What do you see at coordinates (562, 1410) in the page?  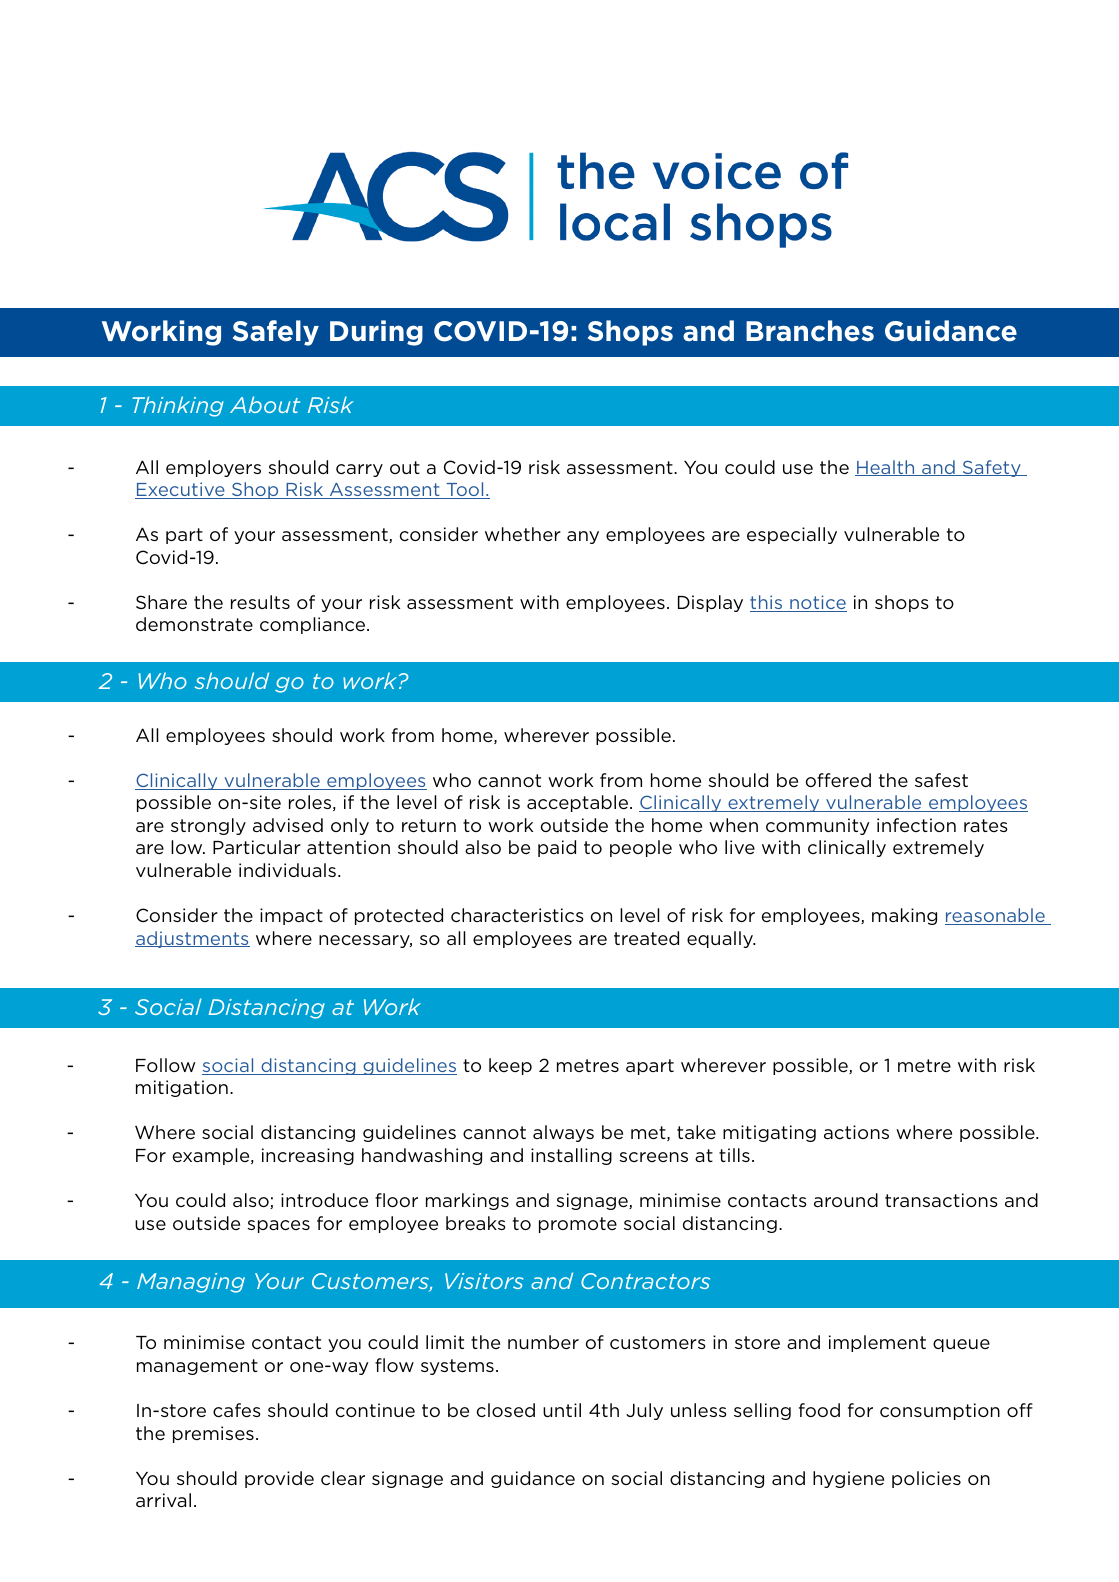 I see `until` at bounding box center [562, 1410].
